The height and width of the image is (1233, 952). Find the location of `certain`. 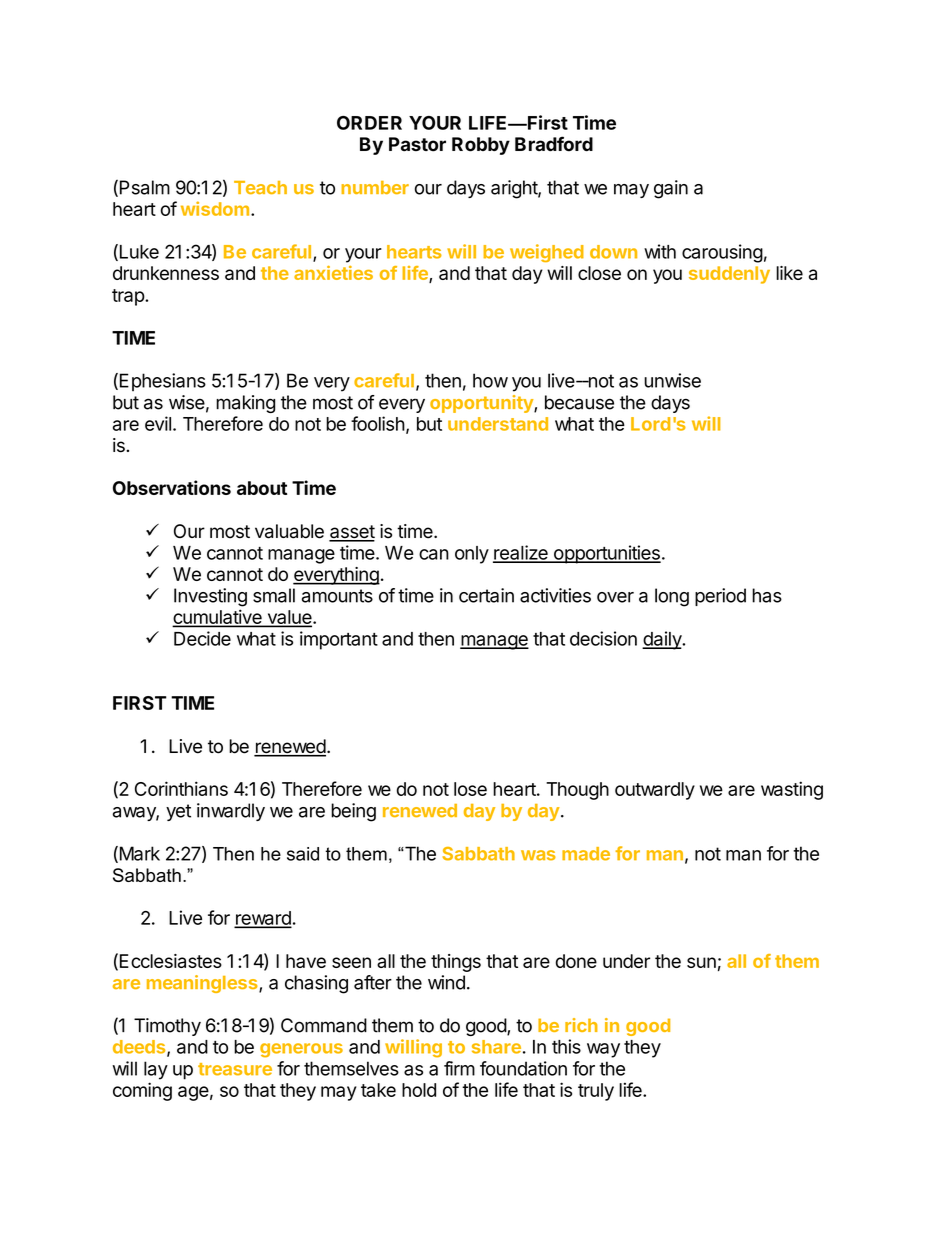

certain is located at coordinates (486, 595).
